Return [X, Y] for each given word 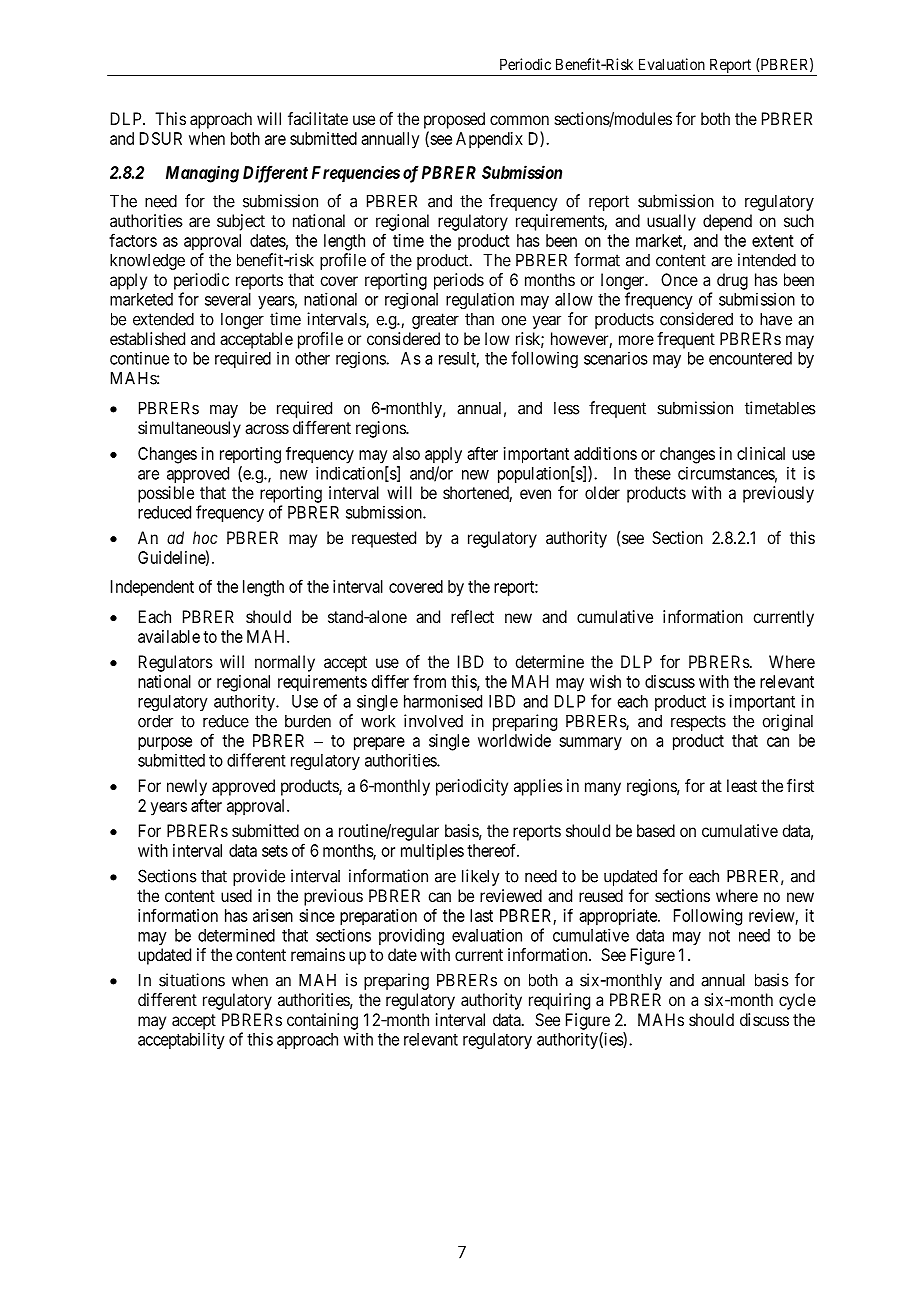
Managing [202, 174]
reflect [472, 616]
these [652, 473]
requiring [559, 1001]
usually [671, 222]
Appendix [489, 140]
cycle [797, 1001]
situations [192, 980]
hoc [205, 537]
